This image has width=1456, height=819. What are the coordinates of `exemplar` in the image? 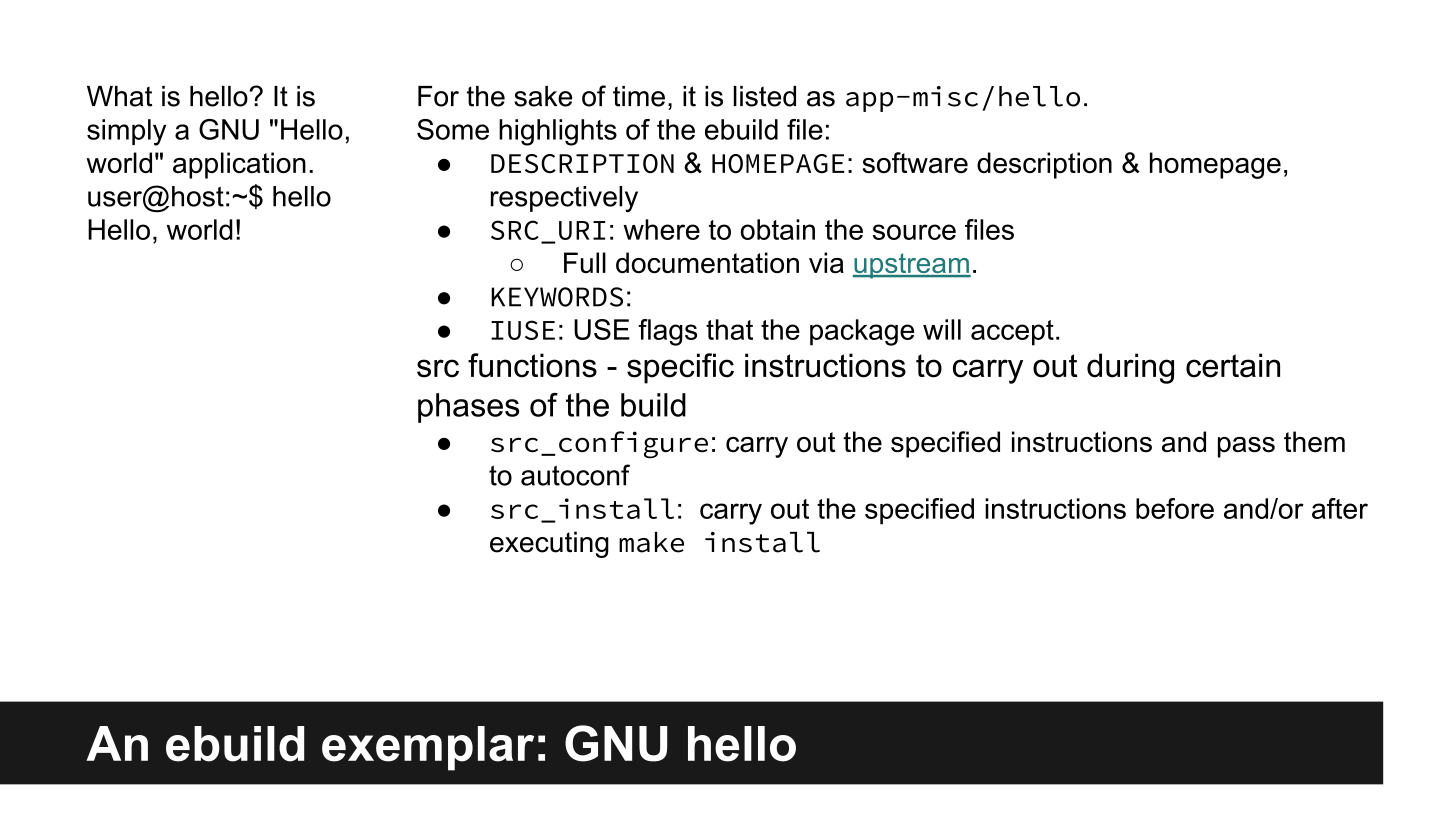 It's located at (428, 748).
